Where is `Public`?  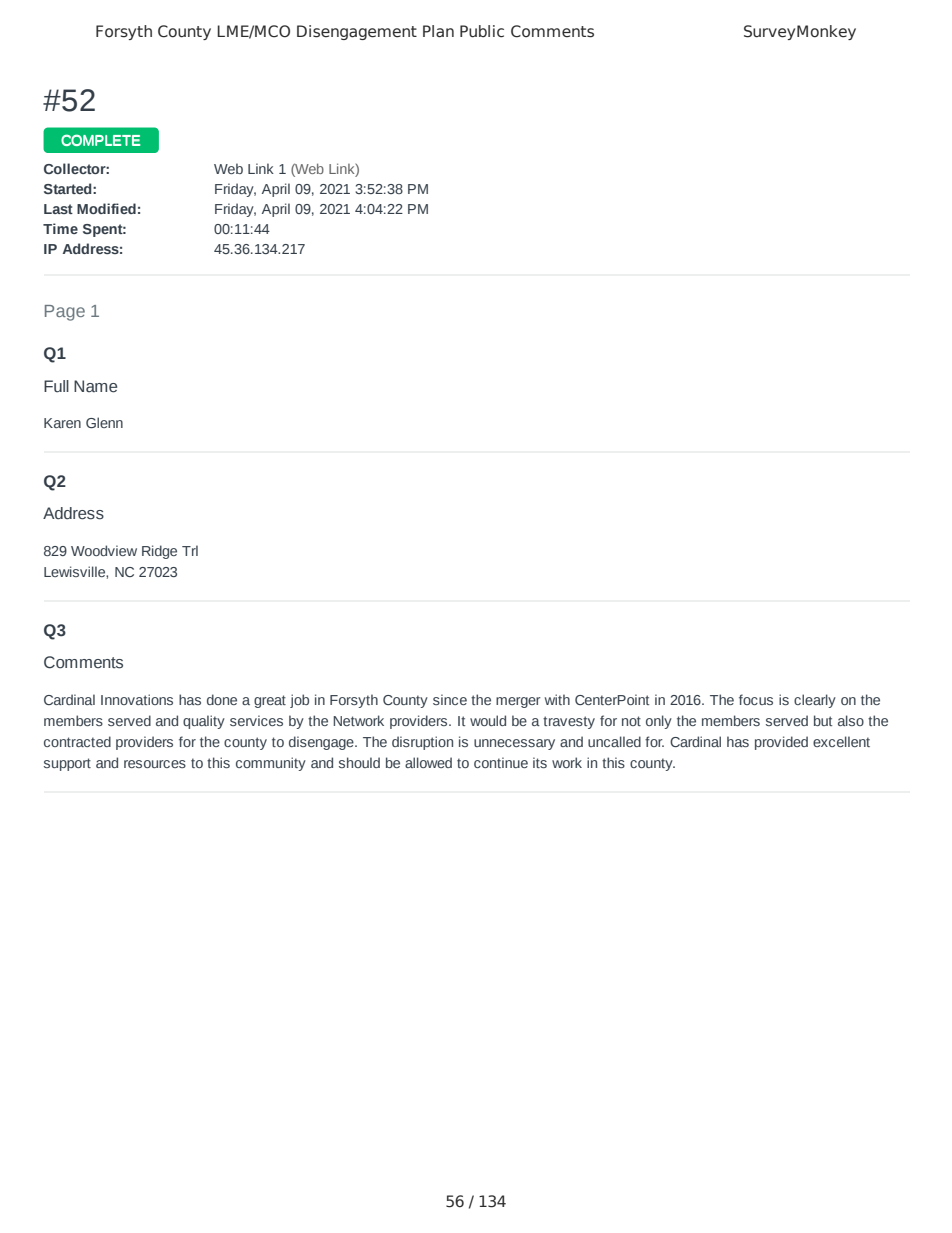
Public is located at coordinates (482, 31).
